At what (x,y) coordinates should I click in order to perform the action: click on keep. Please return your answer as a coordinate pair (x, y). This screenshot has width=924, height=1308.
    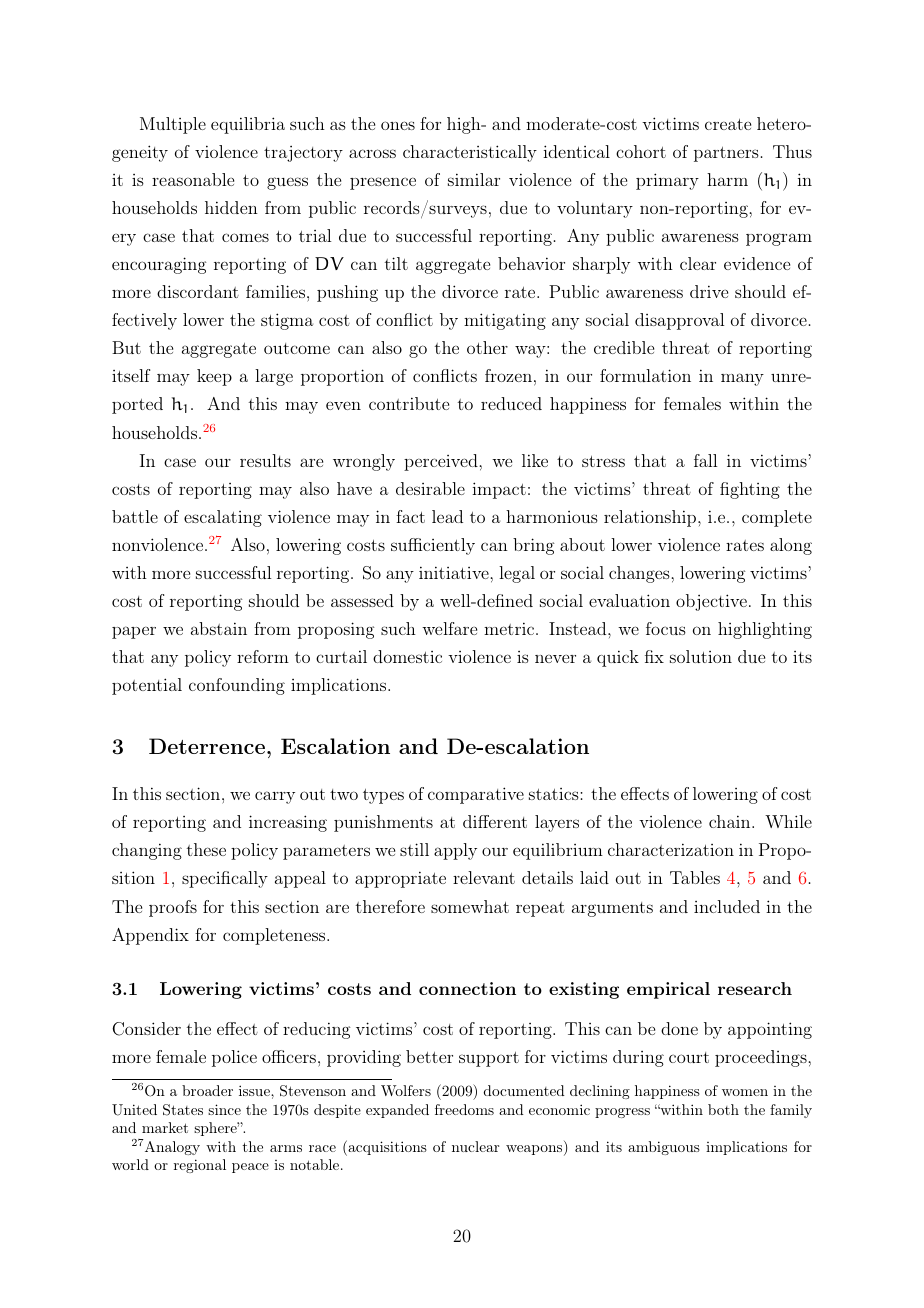
    Looking at the image, I should click on (214, 377).
